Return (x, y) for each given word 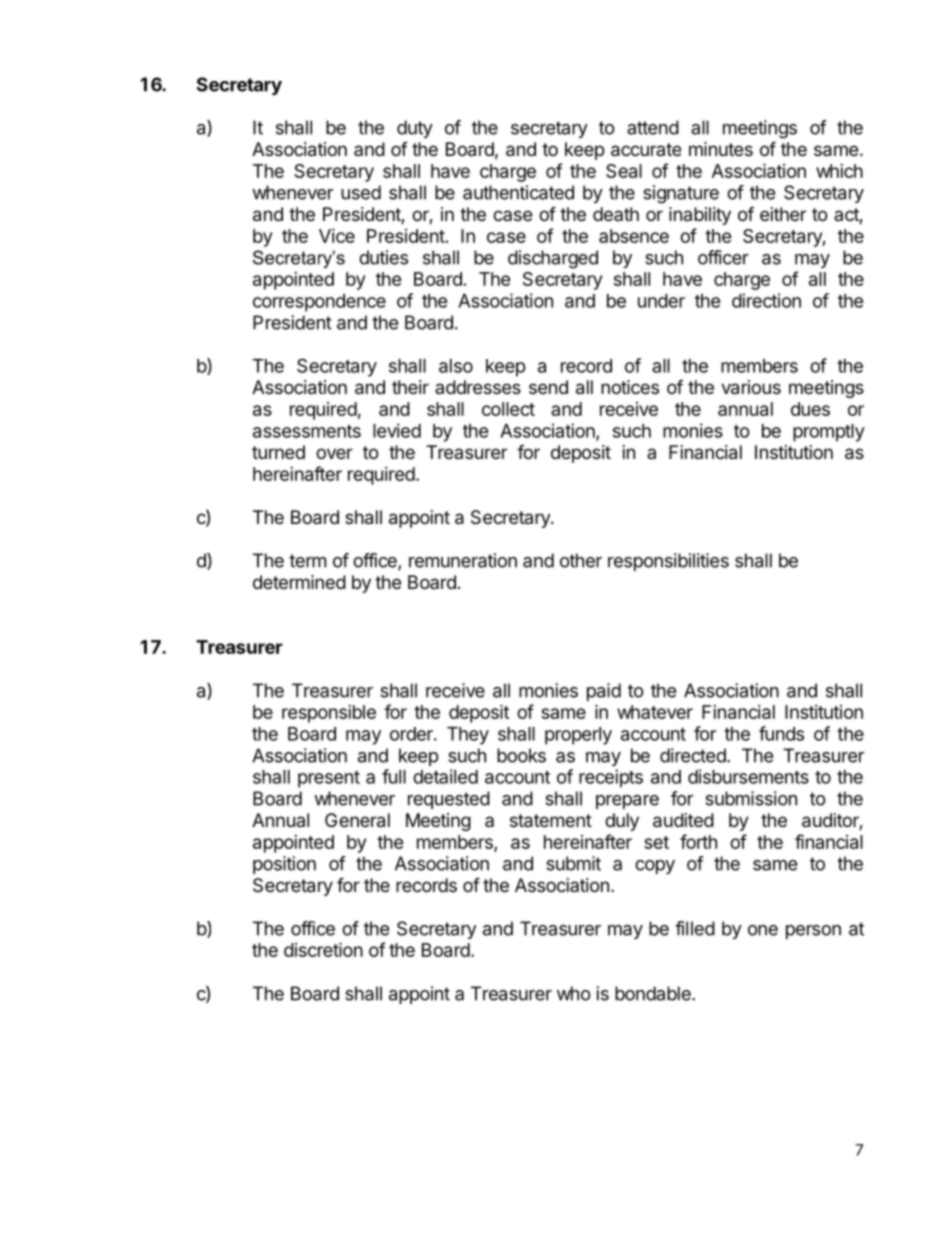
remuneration (463, 560)
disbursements (748, 776)
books (521, 755)
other (581, 560)
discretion (323, 949)
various (751, 387)
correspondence (319, 303)
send (548, 387)
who (574, 993)
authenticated (518, 192)
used (361, 192)
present (329, 779)
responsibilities (668, 562)
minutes (721, 149)
